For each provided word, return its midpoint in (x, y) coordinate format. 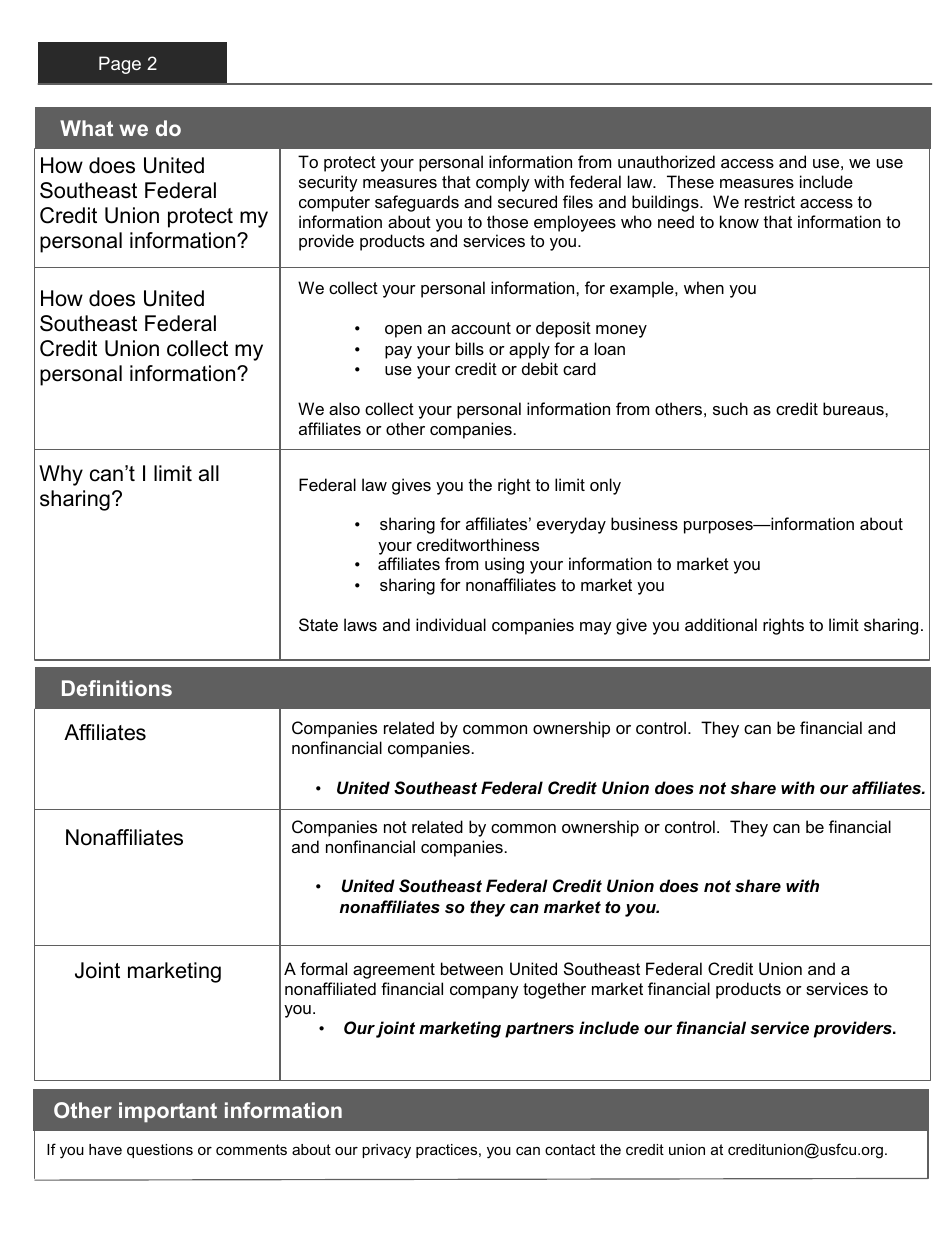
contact (570, 1149)
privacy (386, 1151)
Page (120, 65)
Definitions (117, 688)
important (168, 1112)
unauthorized (666, 161)
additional (721, 624)
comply (503, 183)
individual (451, 624)
